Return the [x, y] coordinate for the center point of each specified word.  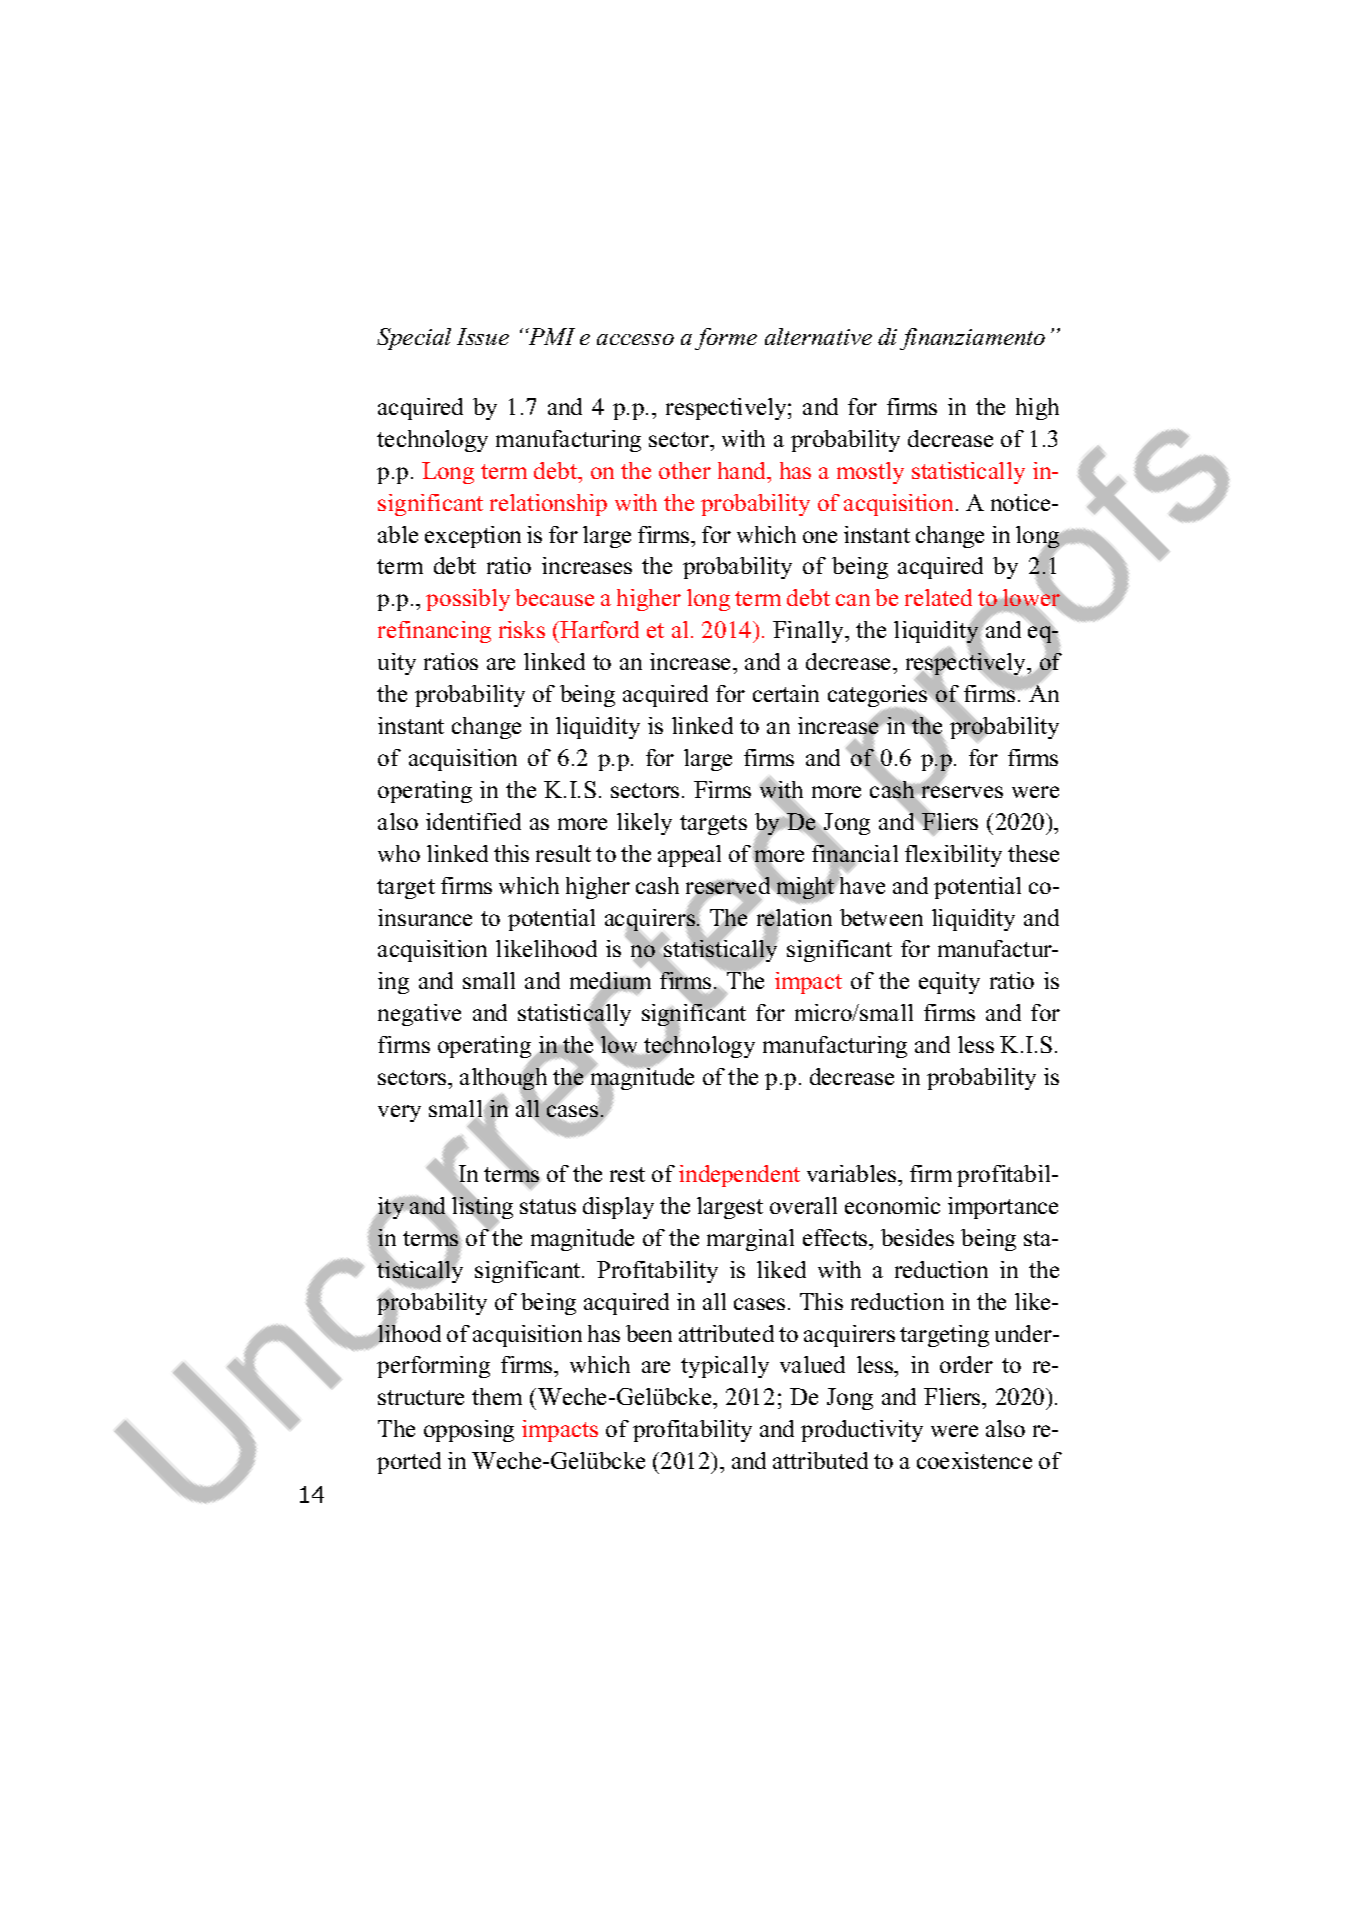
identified [473, 821]
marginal [750, 1240]
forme [726, 339]
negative [419, 1015]
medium [610, 982]
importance [1003, 1208]
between [881, 917]
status [548, 1206]
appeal [689, 856]
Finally [810, 632]
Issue [483, 336]
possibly [468, 600]
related [938, 597]
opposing [469, 1431]
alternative [818, 336]
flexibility [953, 856]
